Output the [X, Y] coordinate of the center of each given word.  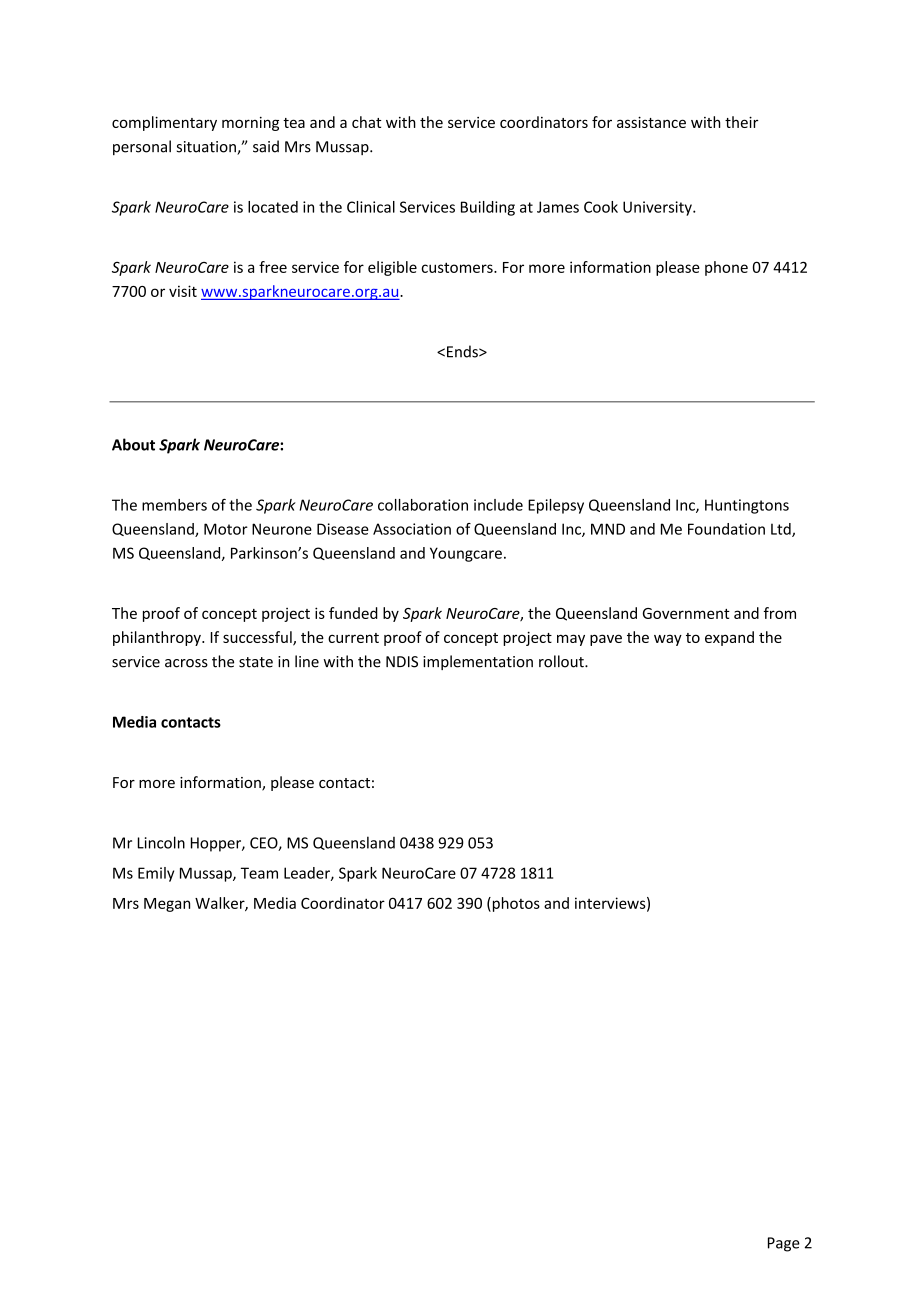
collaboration [423, 505]
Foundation [726, 529]
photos [515, 904]
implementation [478, 662]
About [133, 444]
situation [207, 148]
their [741, 122]
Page [784, 1244]
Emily [156, 874]
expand [729, 638]
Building [488, 208]
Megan [167, 905]
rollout [562, 661]
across [186, 663]
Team [259, 873]
